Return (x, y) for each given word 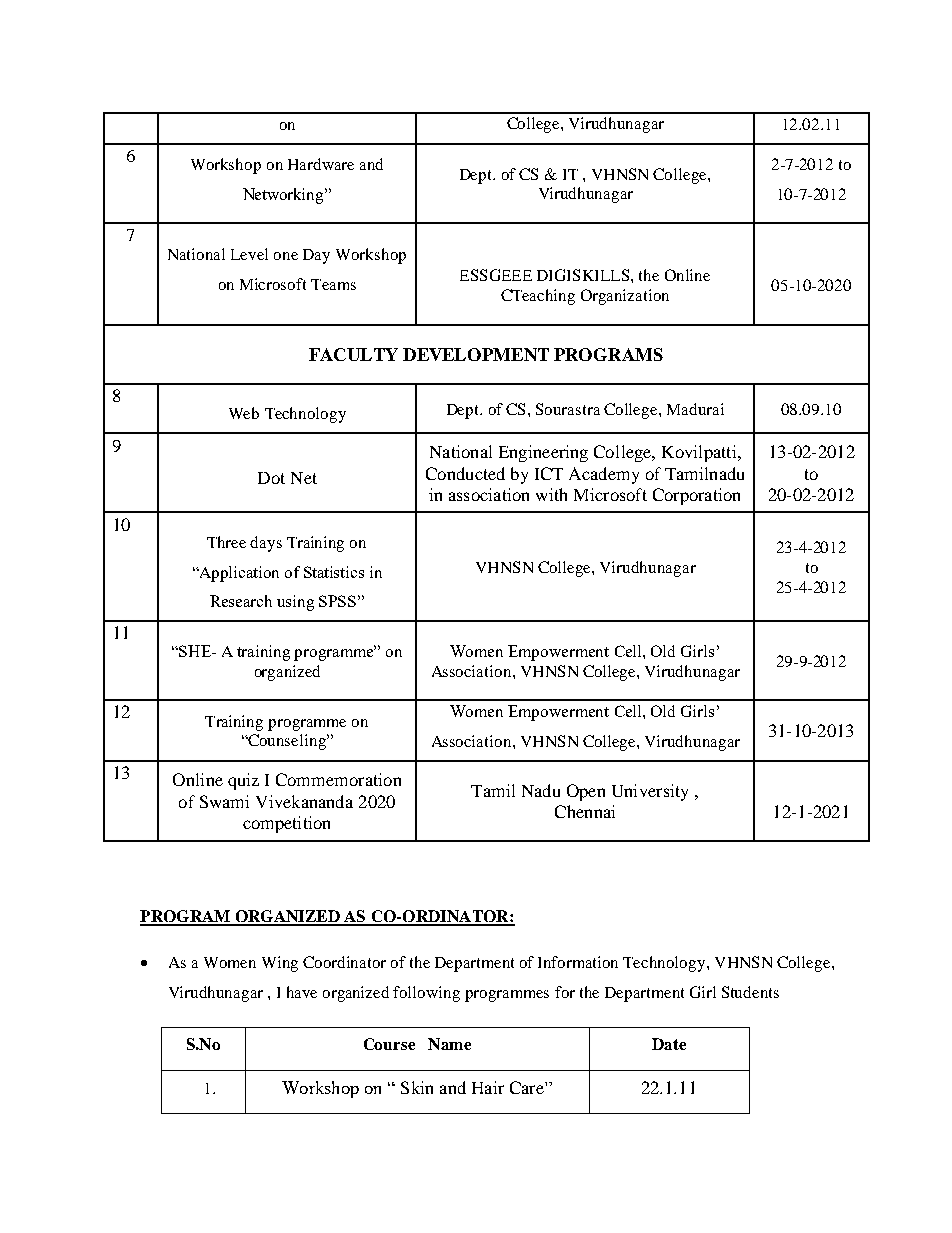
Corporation (696, 496)
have (302, 992)
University (650, 792)
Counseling (287, 742)
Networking (285, 196)
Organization (625, 297)
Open (586, 792)
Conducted (465, 473)
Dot (271, 478)
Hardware (321, 164)
